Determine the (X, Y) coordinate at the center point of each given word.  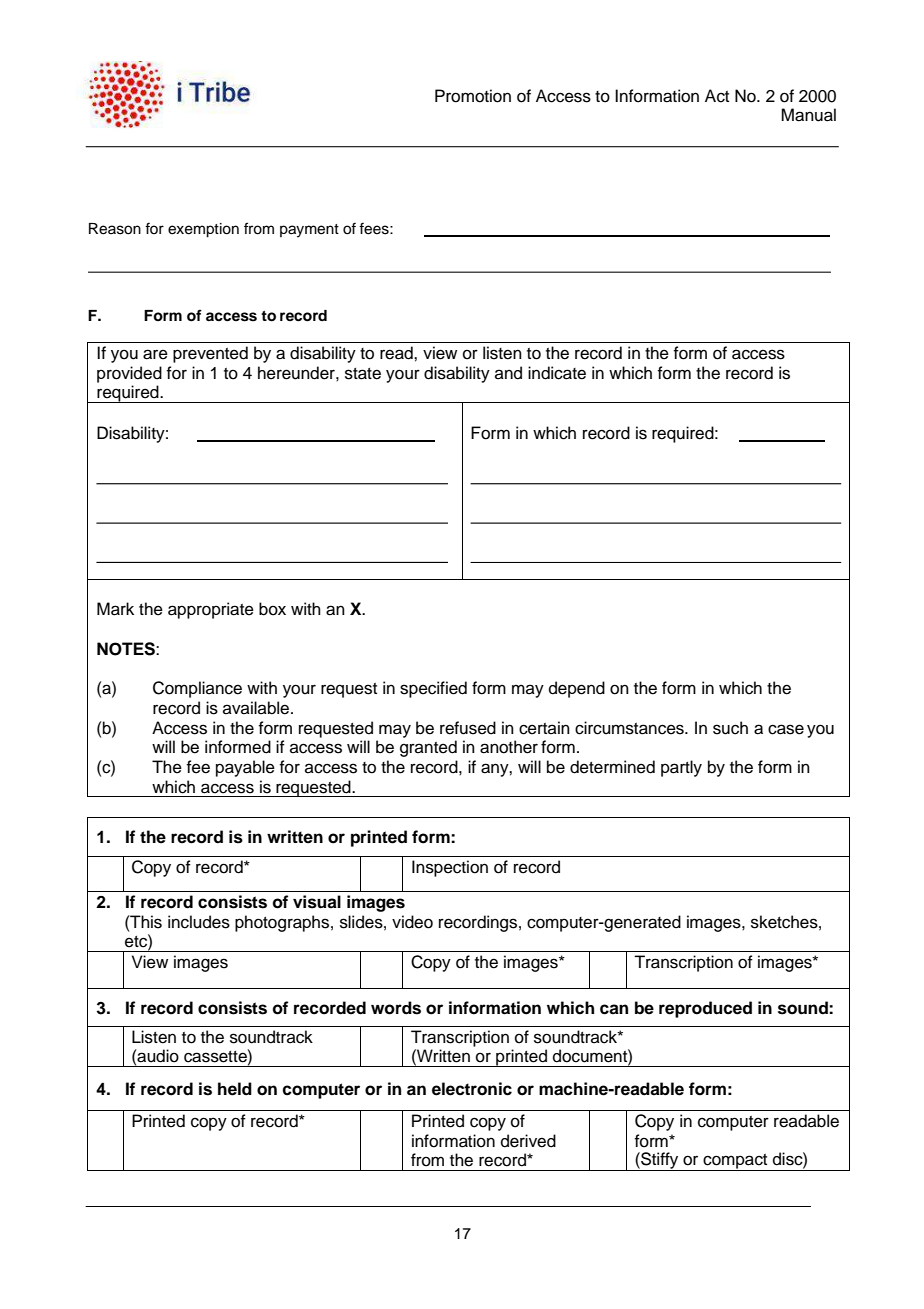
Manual (808, 115)
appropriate (211, 610)
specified (433, 689)
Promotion (473, 96)
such (730, 728)
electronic (472, 1089)
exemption (203, 230)
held (235, 1089)
